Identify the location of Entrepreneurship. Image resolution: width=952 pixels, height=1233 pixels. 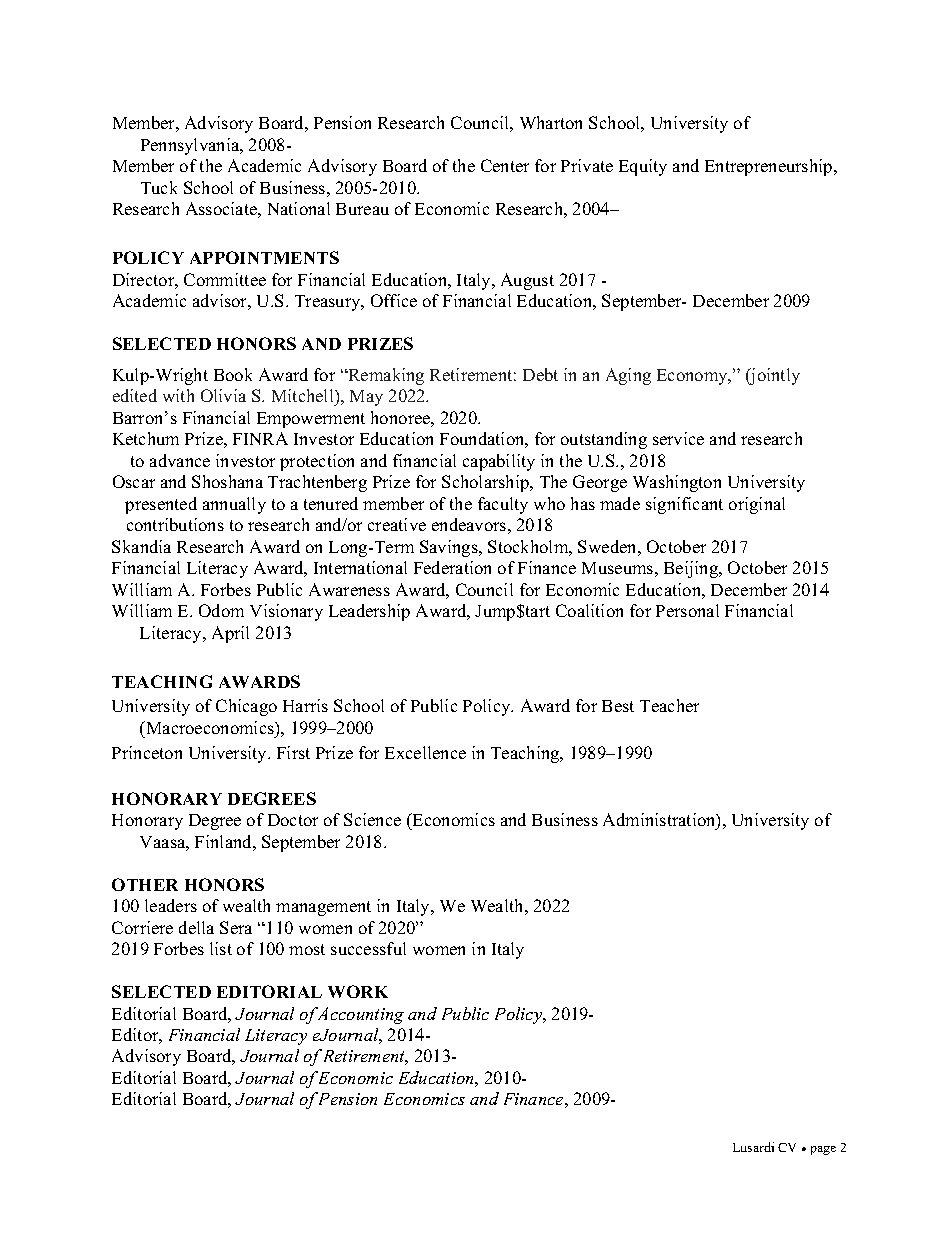
(770, 167).
